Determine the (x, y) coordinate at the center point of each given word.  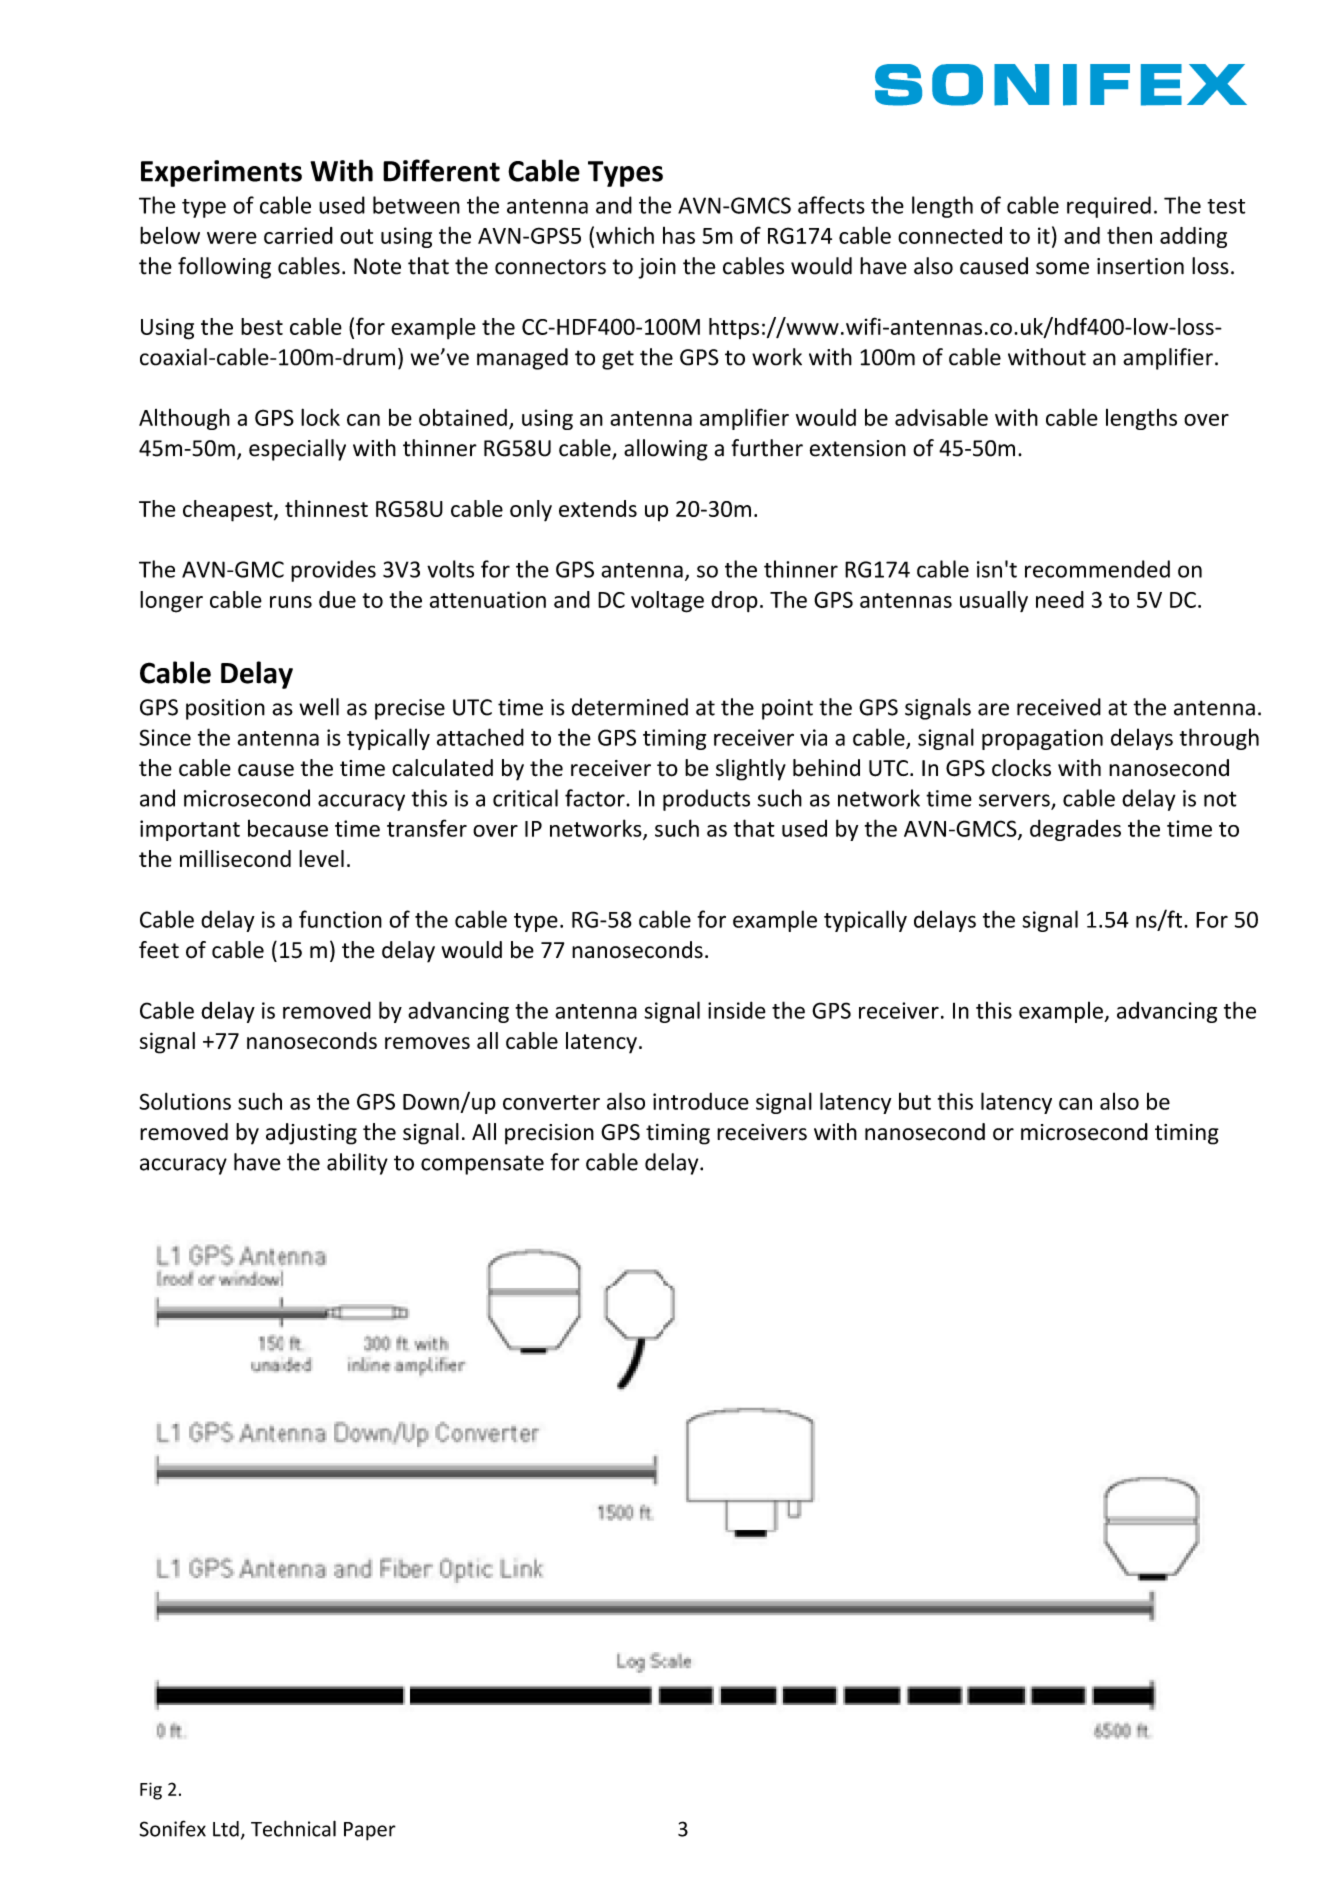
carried (298, 235)
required (1109, 207)
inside (737, 1010)
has (679, 235)
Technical (293, 1828)
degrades (1075, 830)
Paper (370, 1831)
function (340, 919)
